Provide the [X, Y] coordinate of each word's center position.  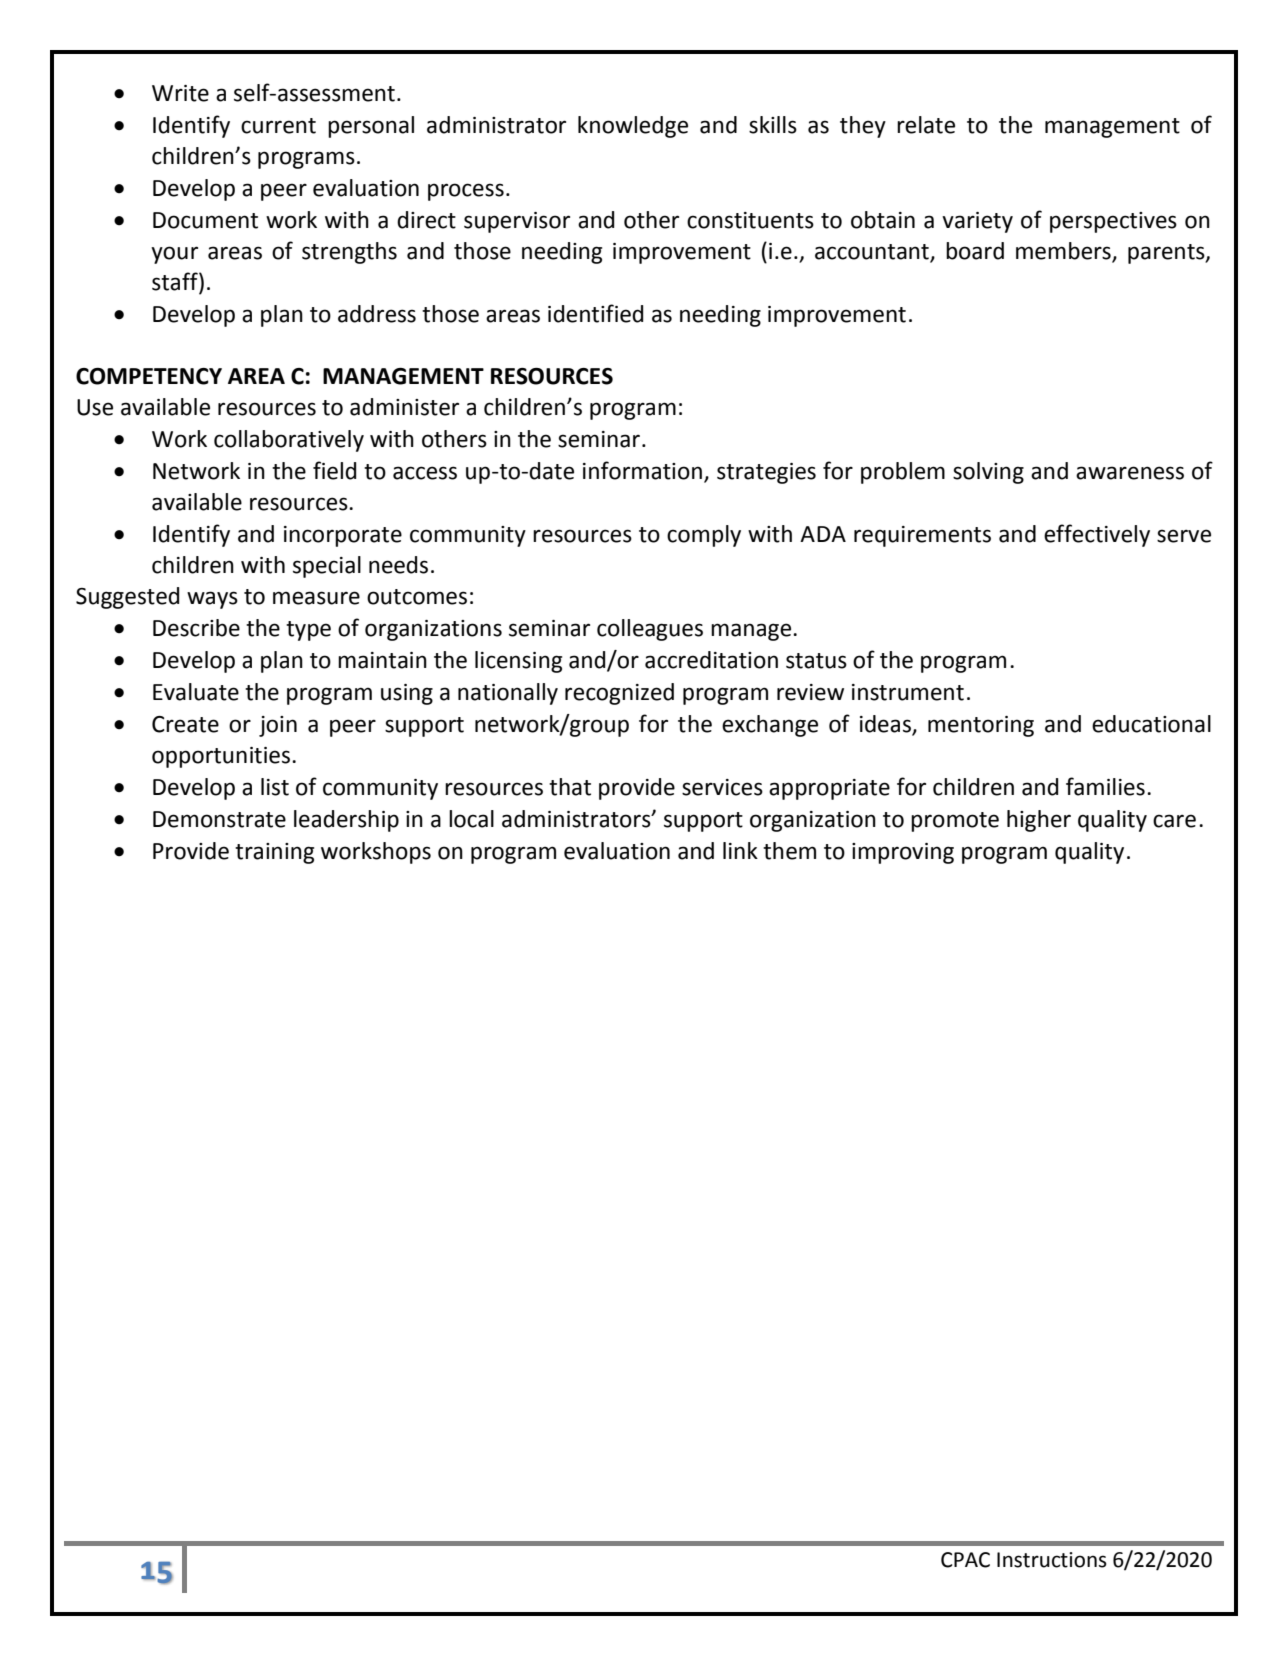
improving [903, 853]
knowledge [633, 127]
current [278, 126]
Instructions [1052, 1560]
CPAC [965, 1560]
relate [926, 125]
